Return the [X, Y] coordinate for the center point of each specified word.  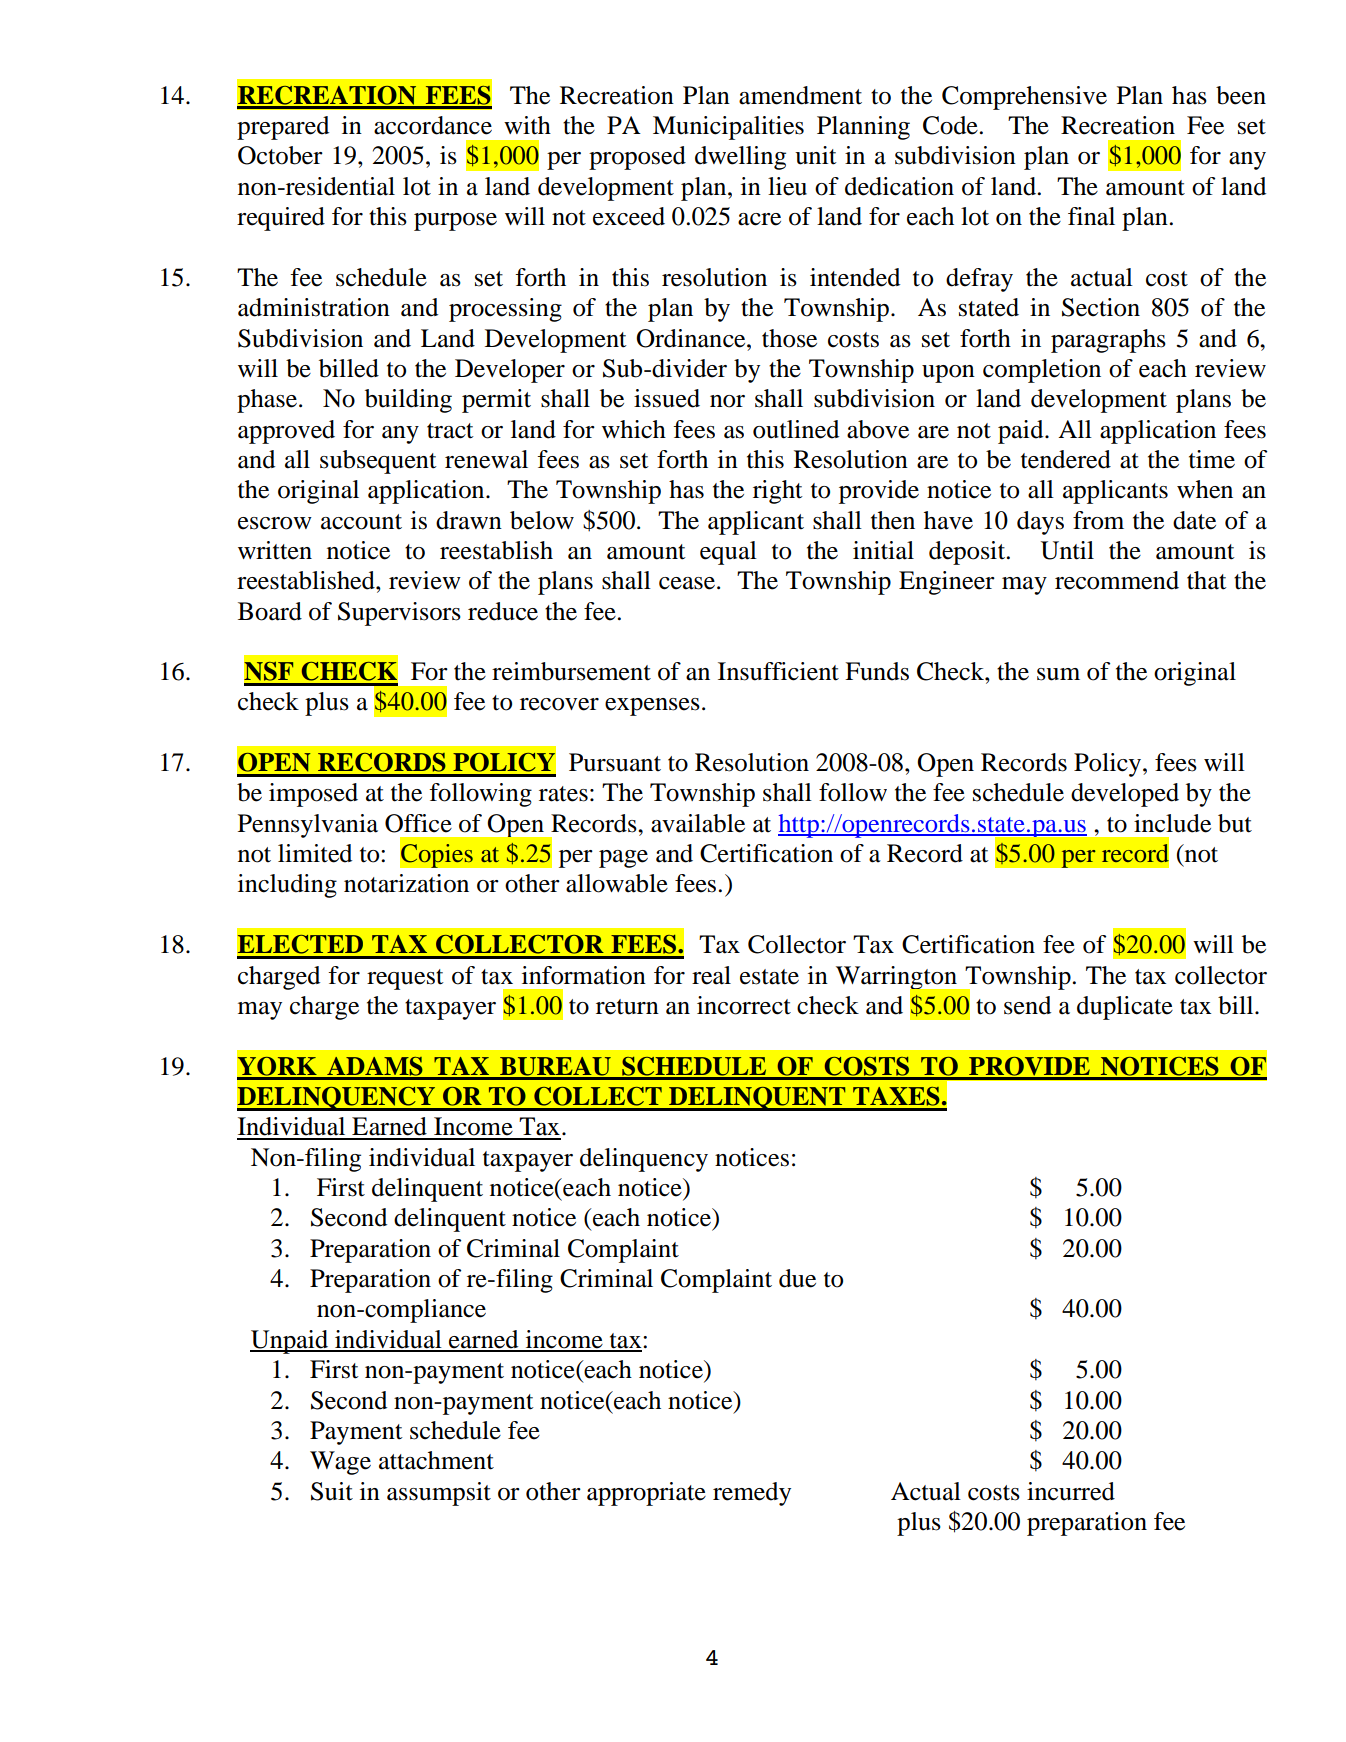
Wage [340, 1463]
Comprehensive [1024, 98]
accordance [433, 125]
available [698, 823]
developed [1125, 795]
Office [418, 823]
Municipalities [728, 128]
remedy [752, 1494]
